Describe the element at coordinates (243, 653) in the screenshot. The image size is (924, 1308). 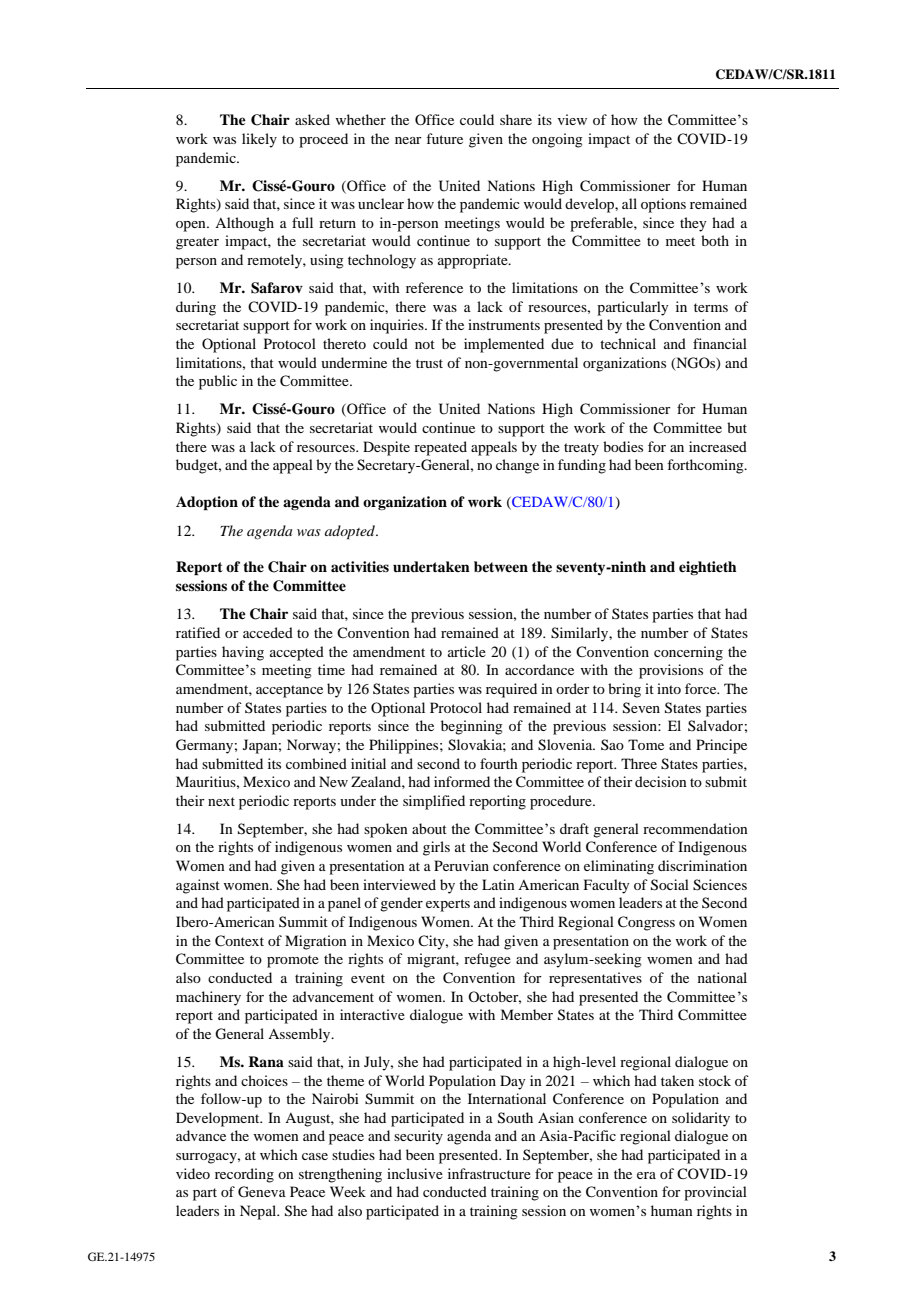
I see `having` at that location.
